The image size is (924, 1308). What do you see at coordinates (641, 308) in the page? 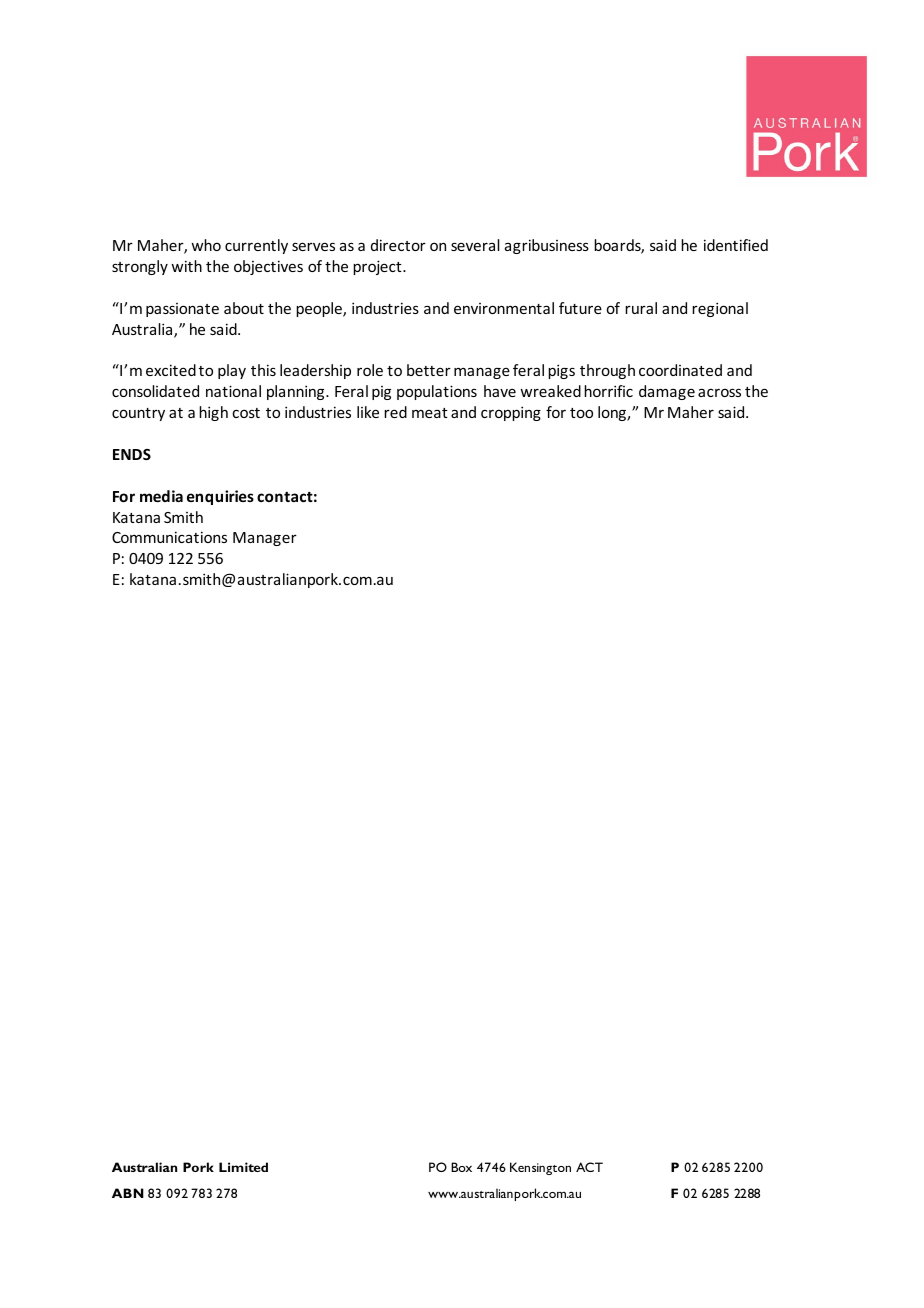
I see `rural` at bounding box center [641, 308].
